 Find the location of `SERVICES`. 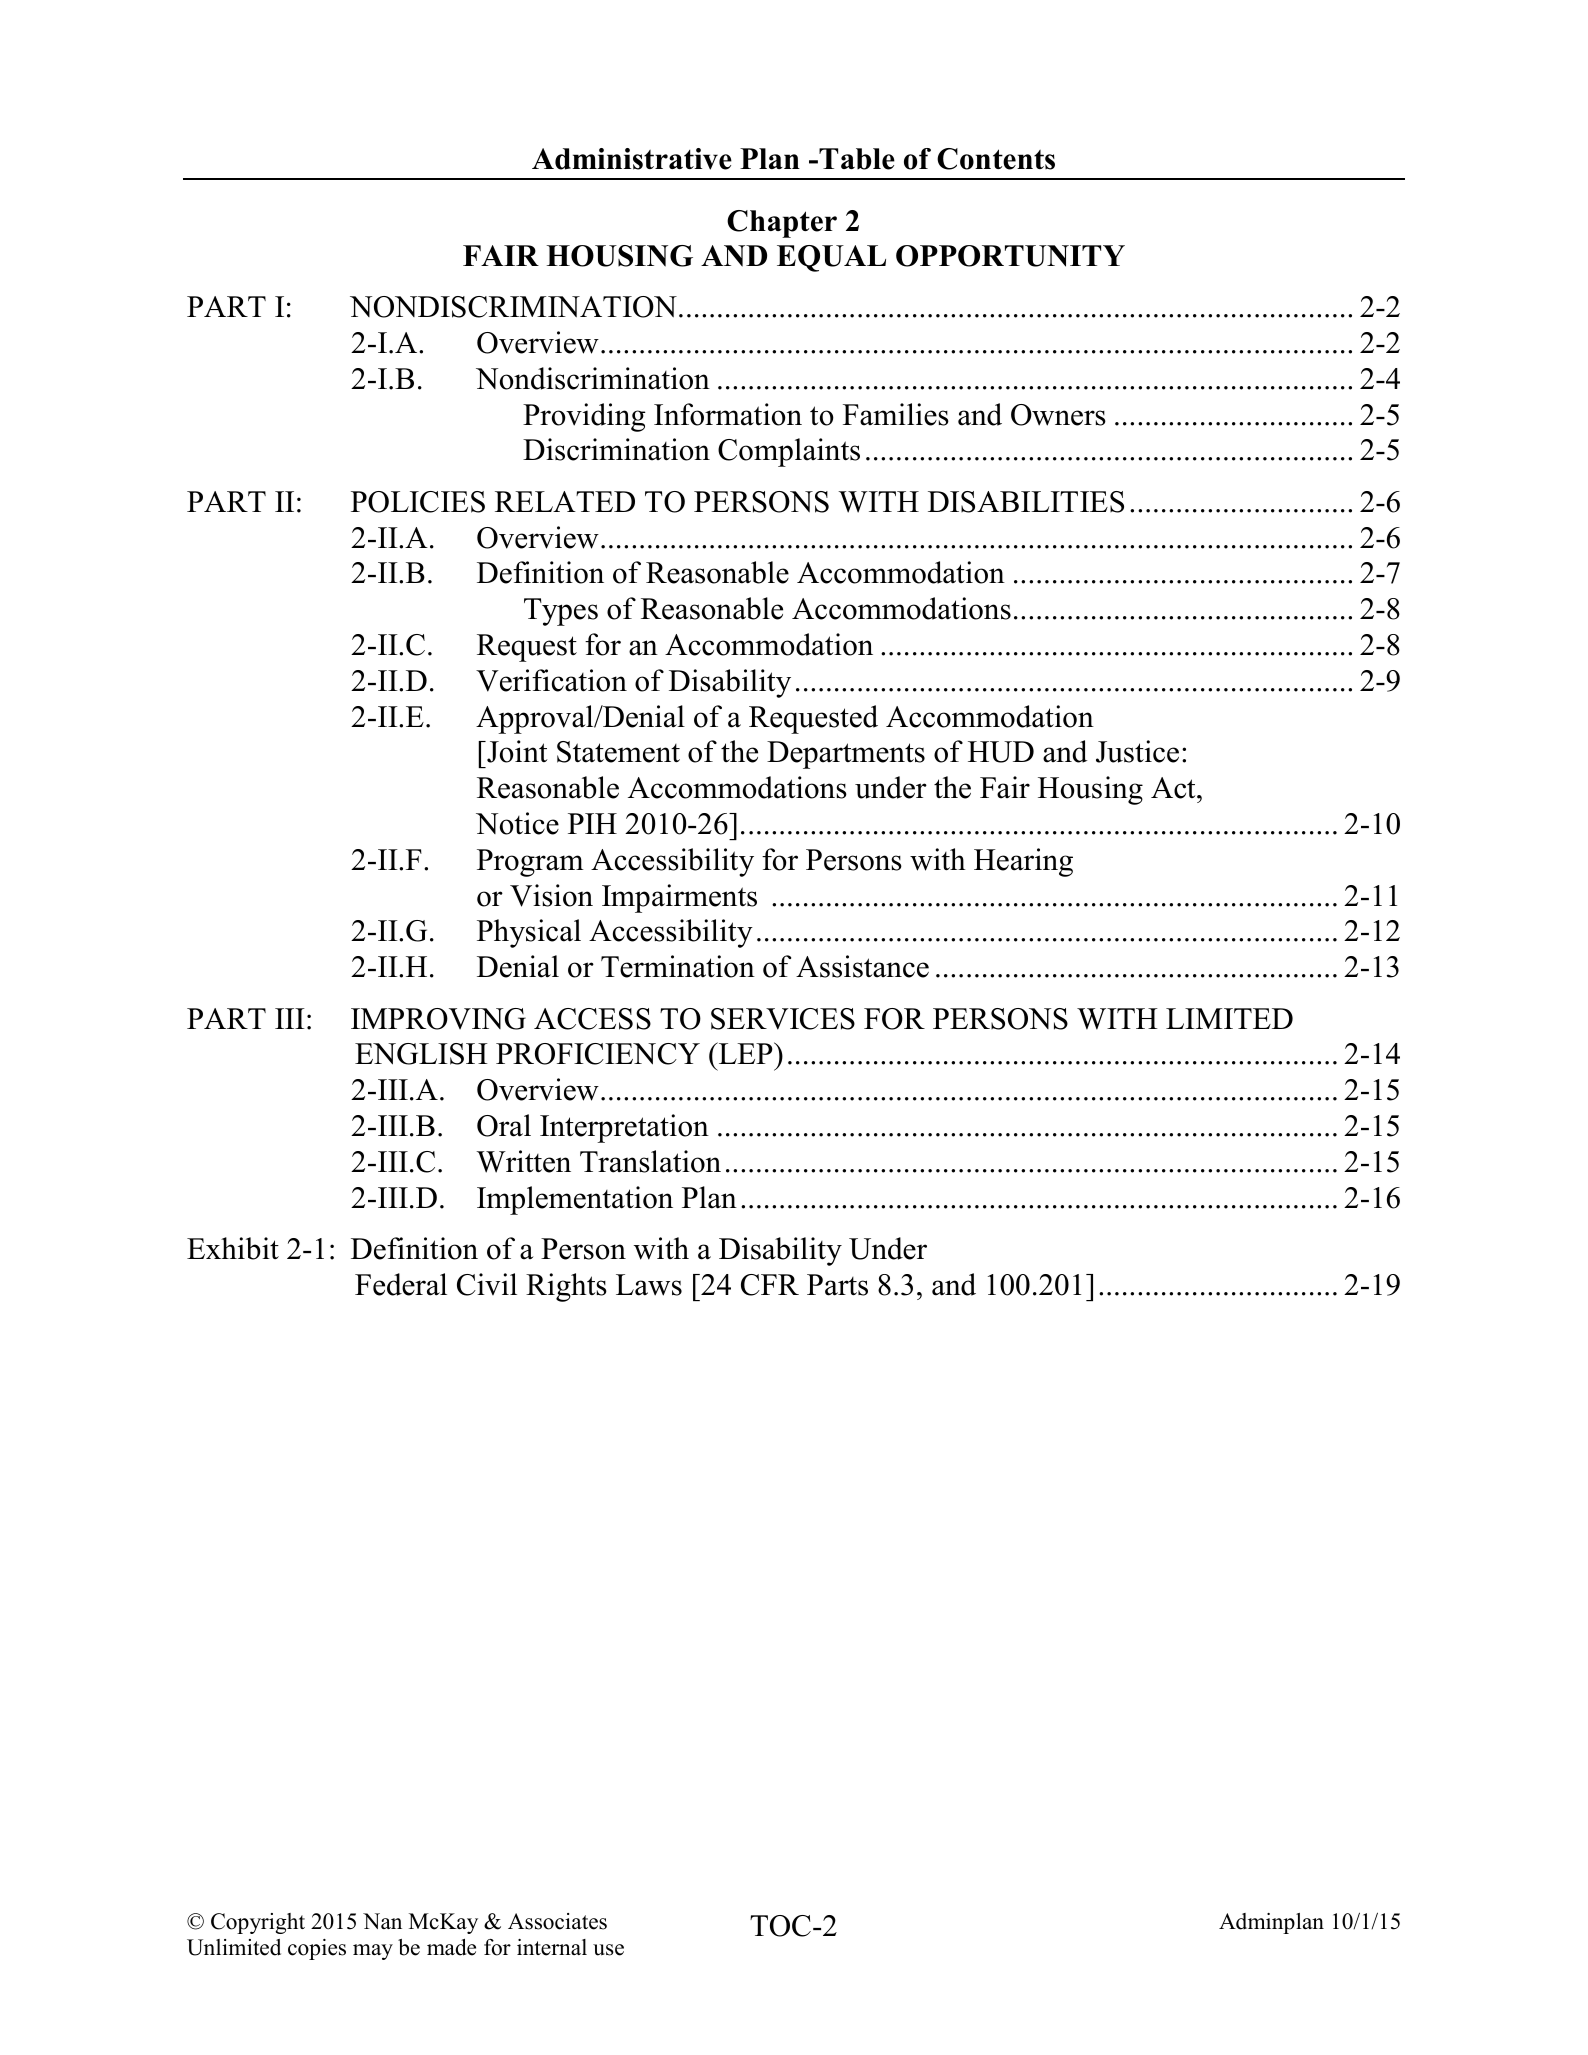

SERVICES is located at coordinates (783, 1019).
